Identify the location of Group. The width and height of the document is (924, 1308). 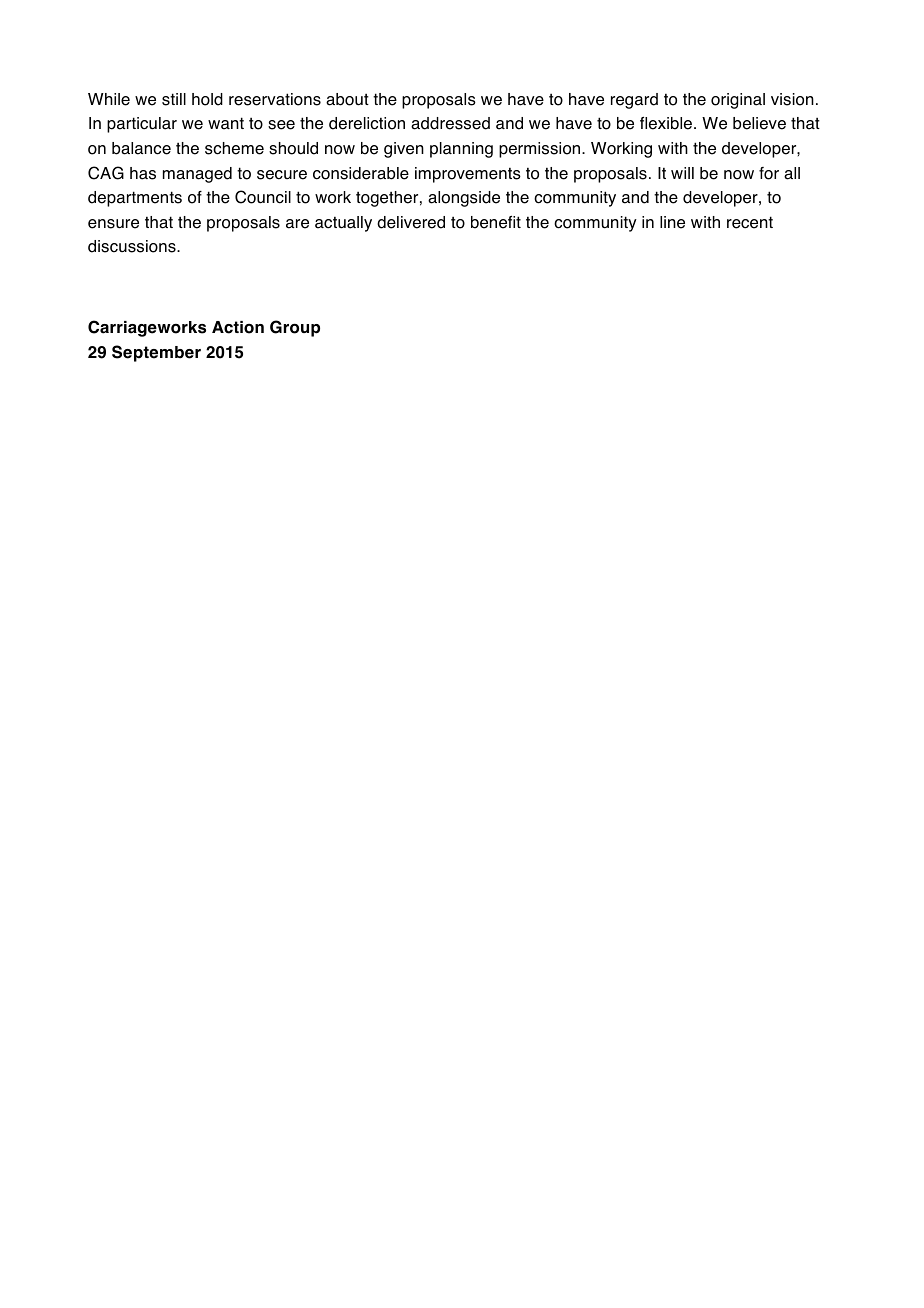
(295, 328).
